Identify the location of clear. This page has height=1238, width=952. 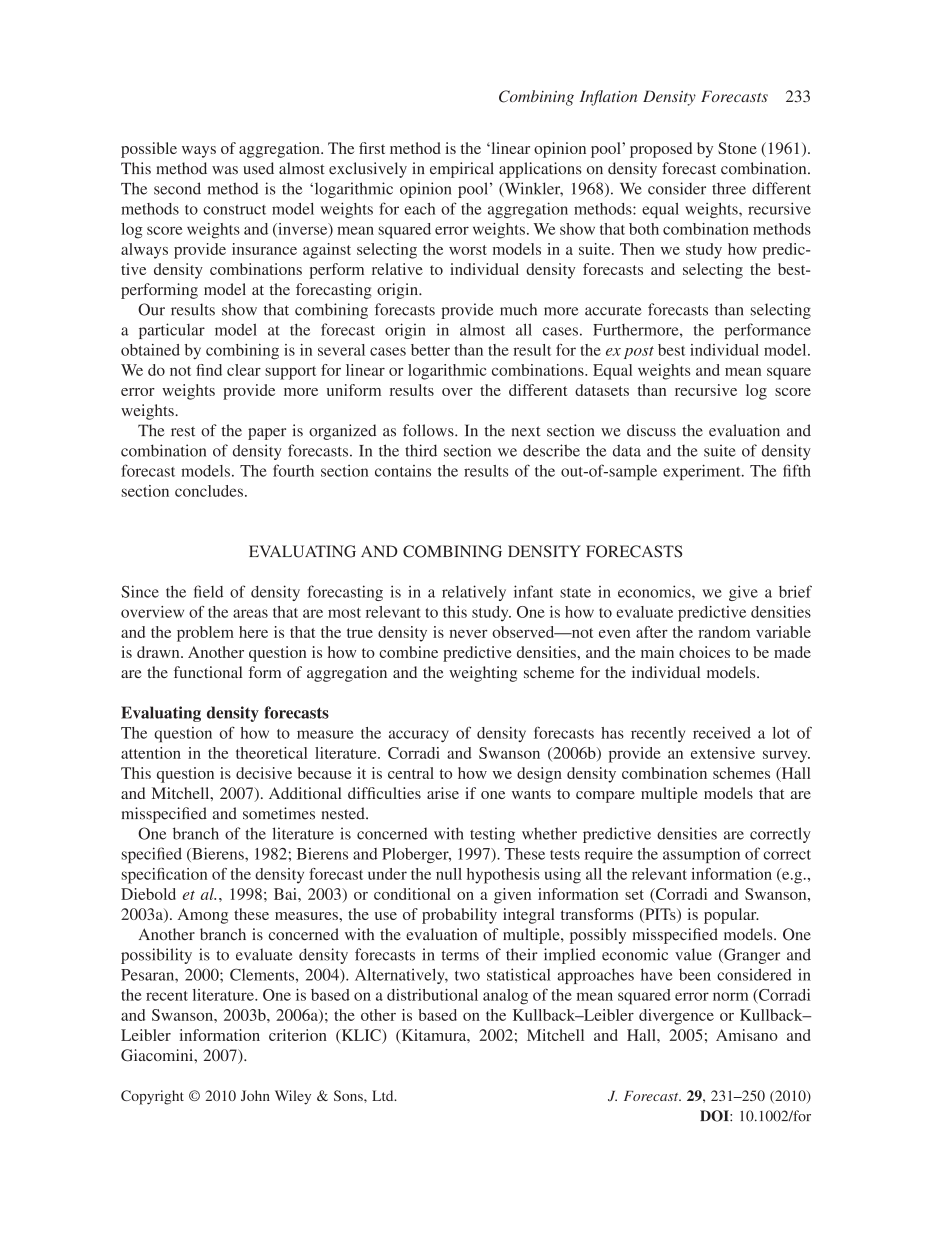
(244, 370).
